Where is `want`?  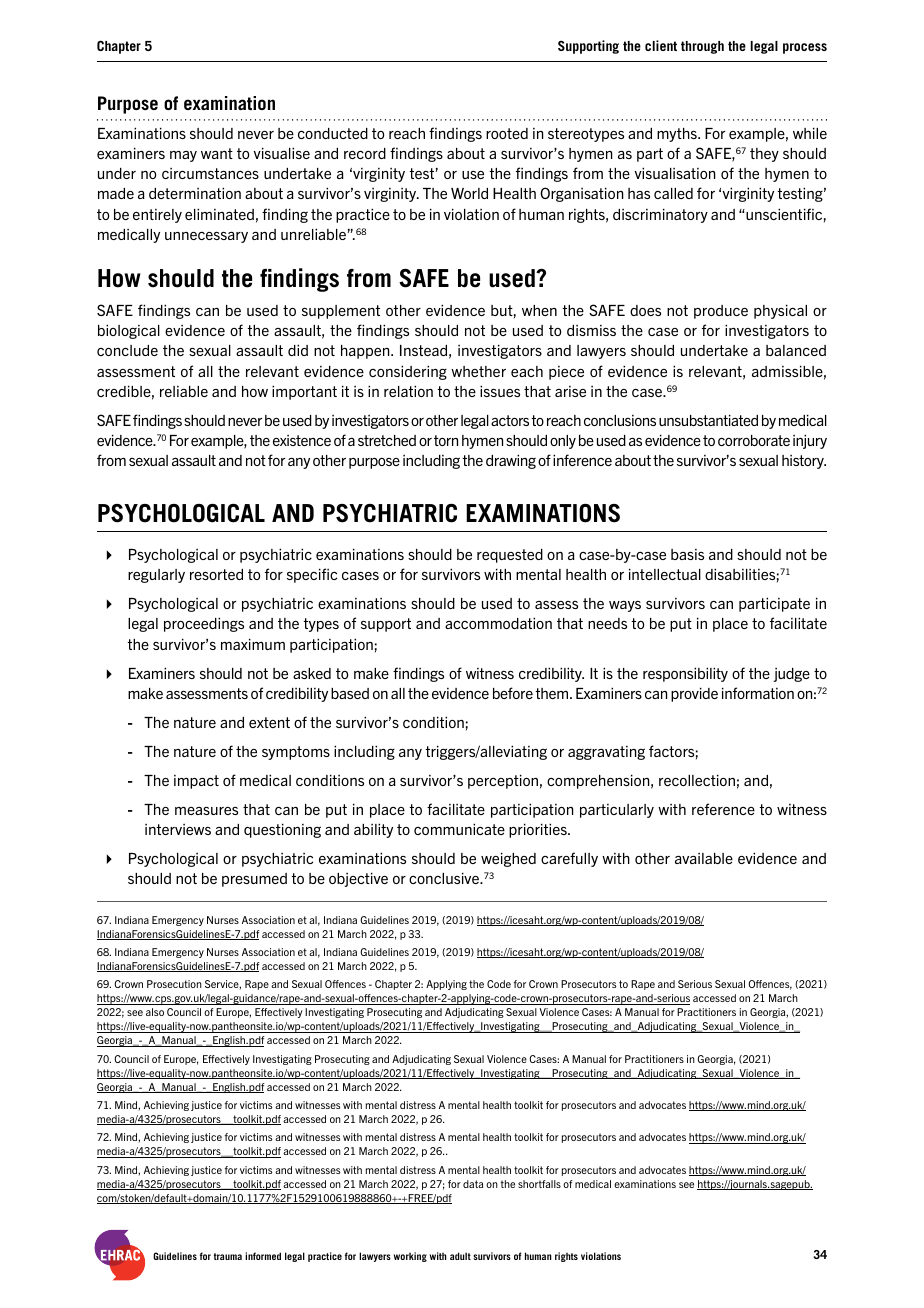
want is located at coordinates (217, 153).
